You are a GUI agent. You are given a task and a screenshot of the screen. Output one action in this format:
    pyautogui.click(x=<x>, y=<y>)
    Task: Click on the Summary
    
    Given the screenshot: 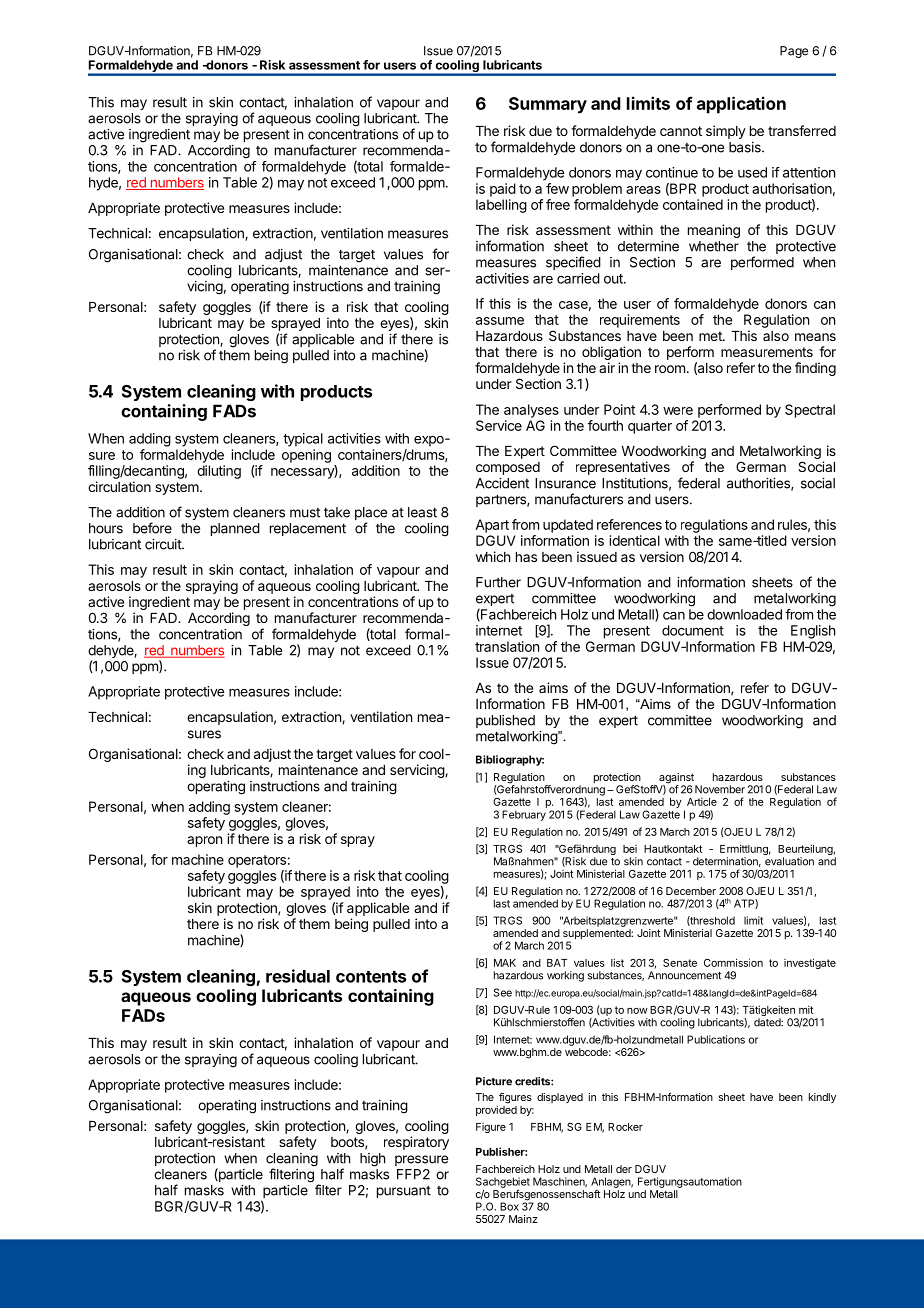 What is the action you would take?
    pyautogui.click(x=548, y=105)
